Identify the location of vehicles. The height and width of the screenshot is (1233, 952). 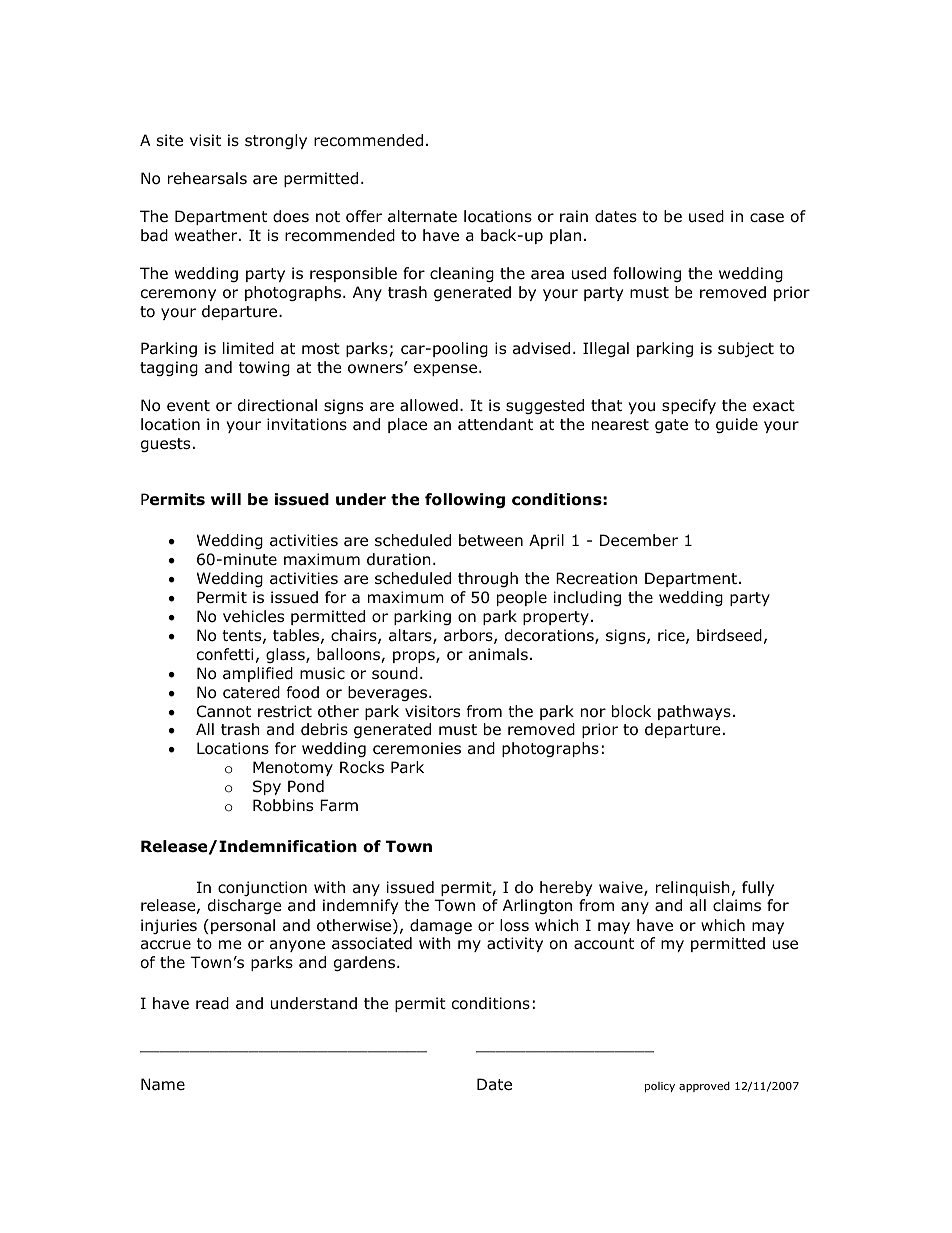
(253, 616).
